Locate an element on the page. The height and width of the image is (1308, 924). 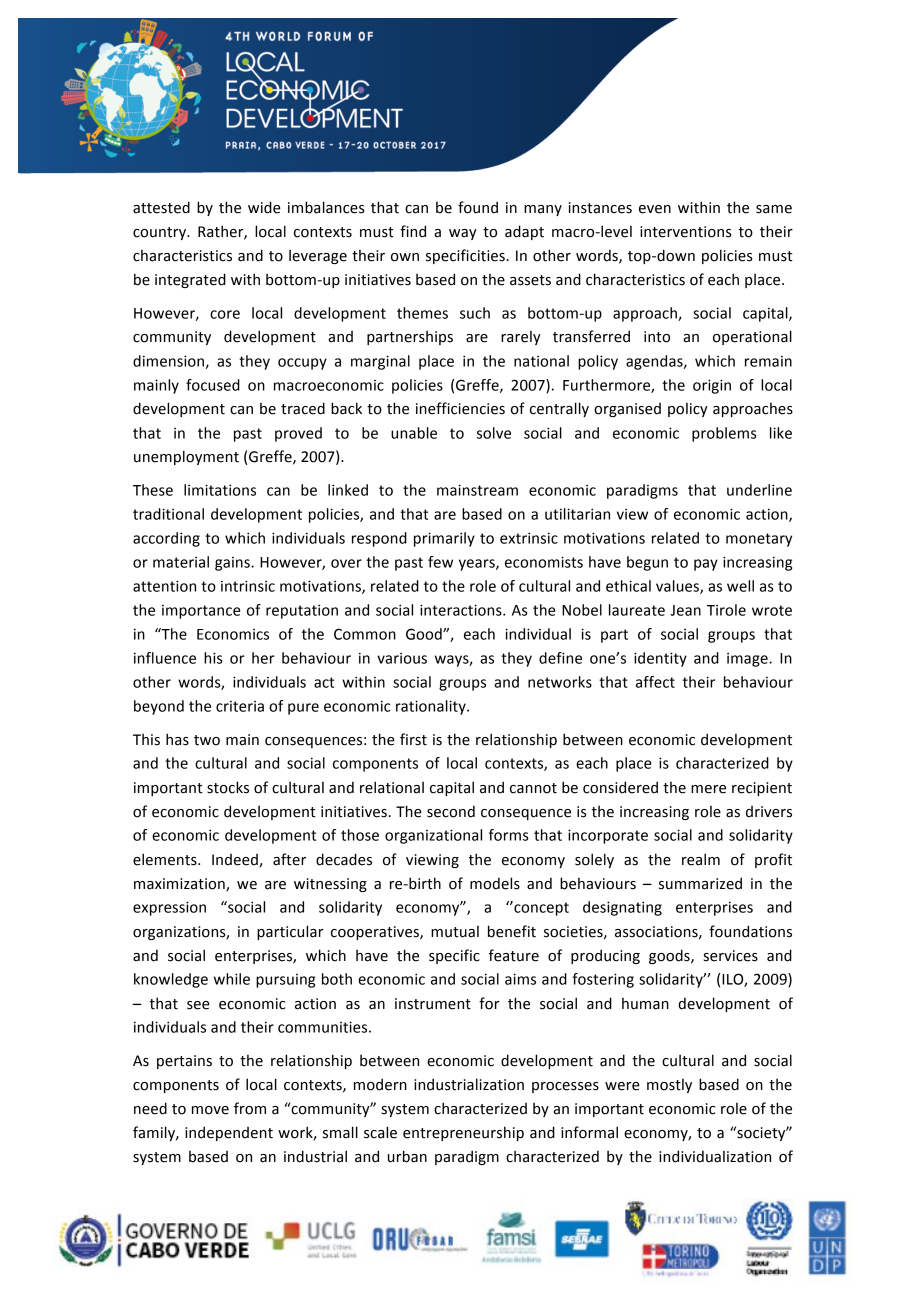
criteria is located at coordinates (240, 706).
